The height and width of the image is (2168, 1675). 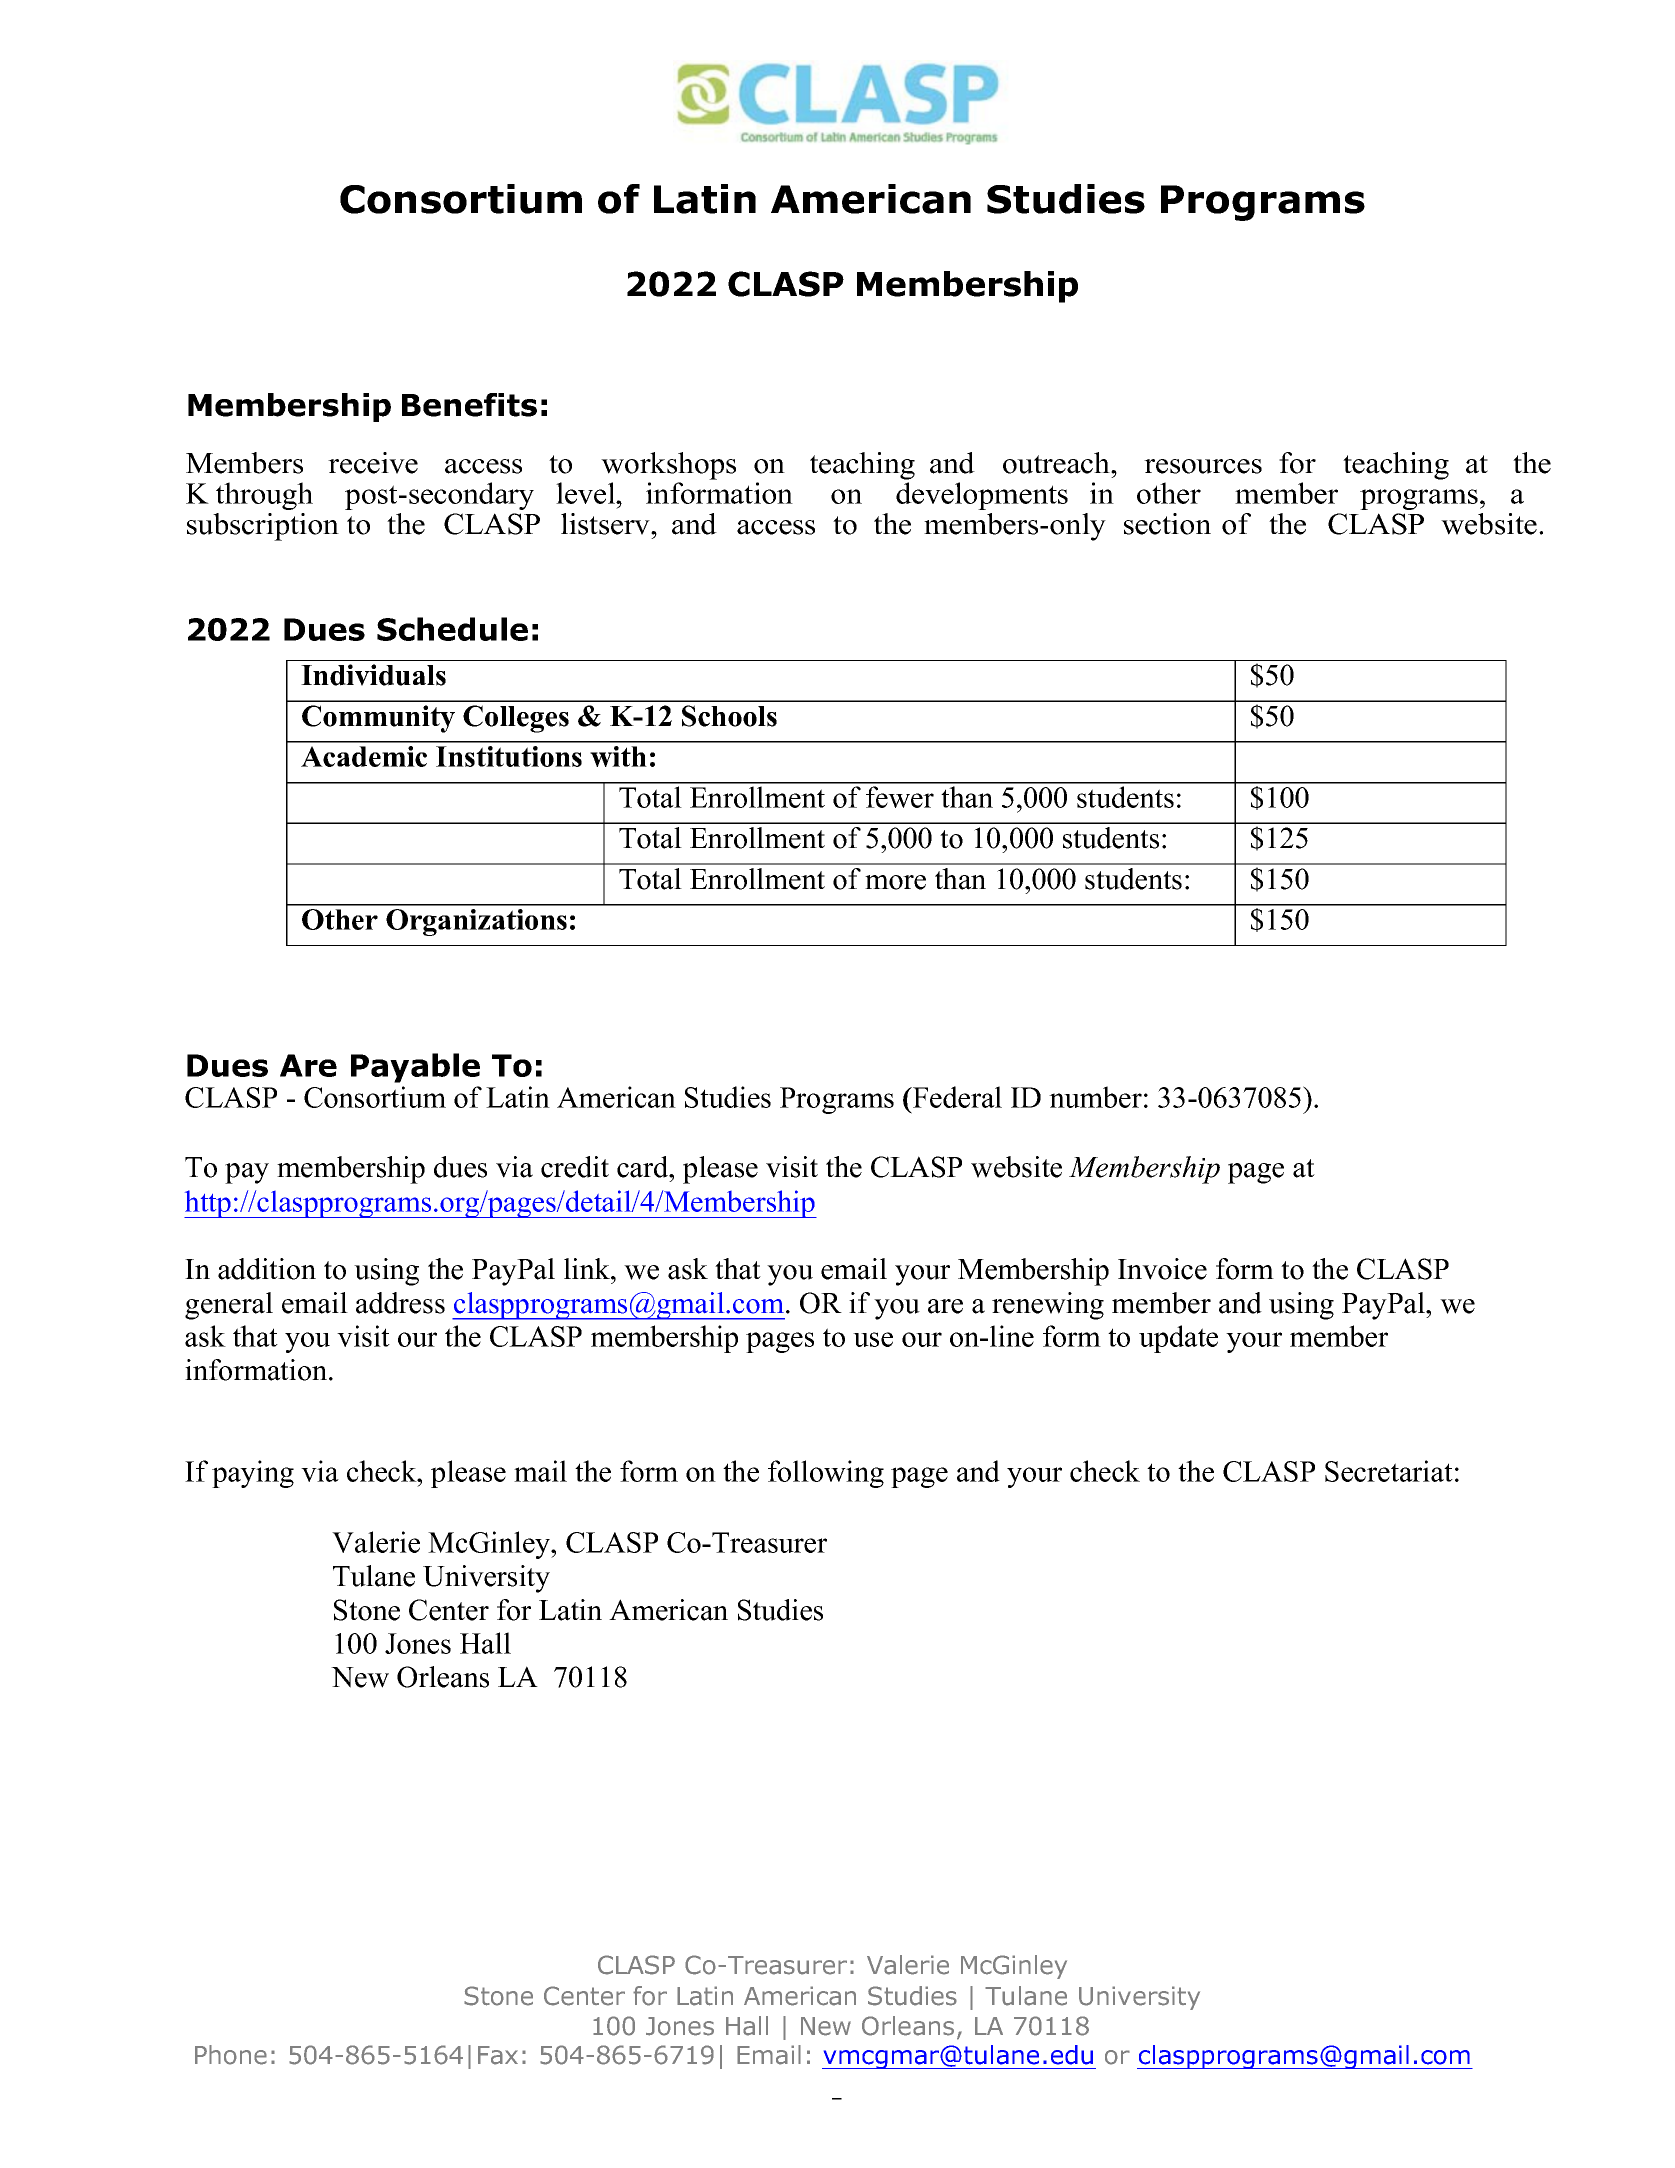 I want to click on Phone, so click(x=231, y=2055).
